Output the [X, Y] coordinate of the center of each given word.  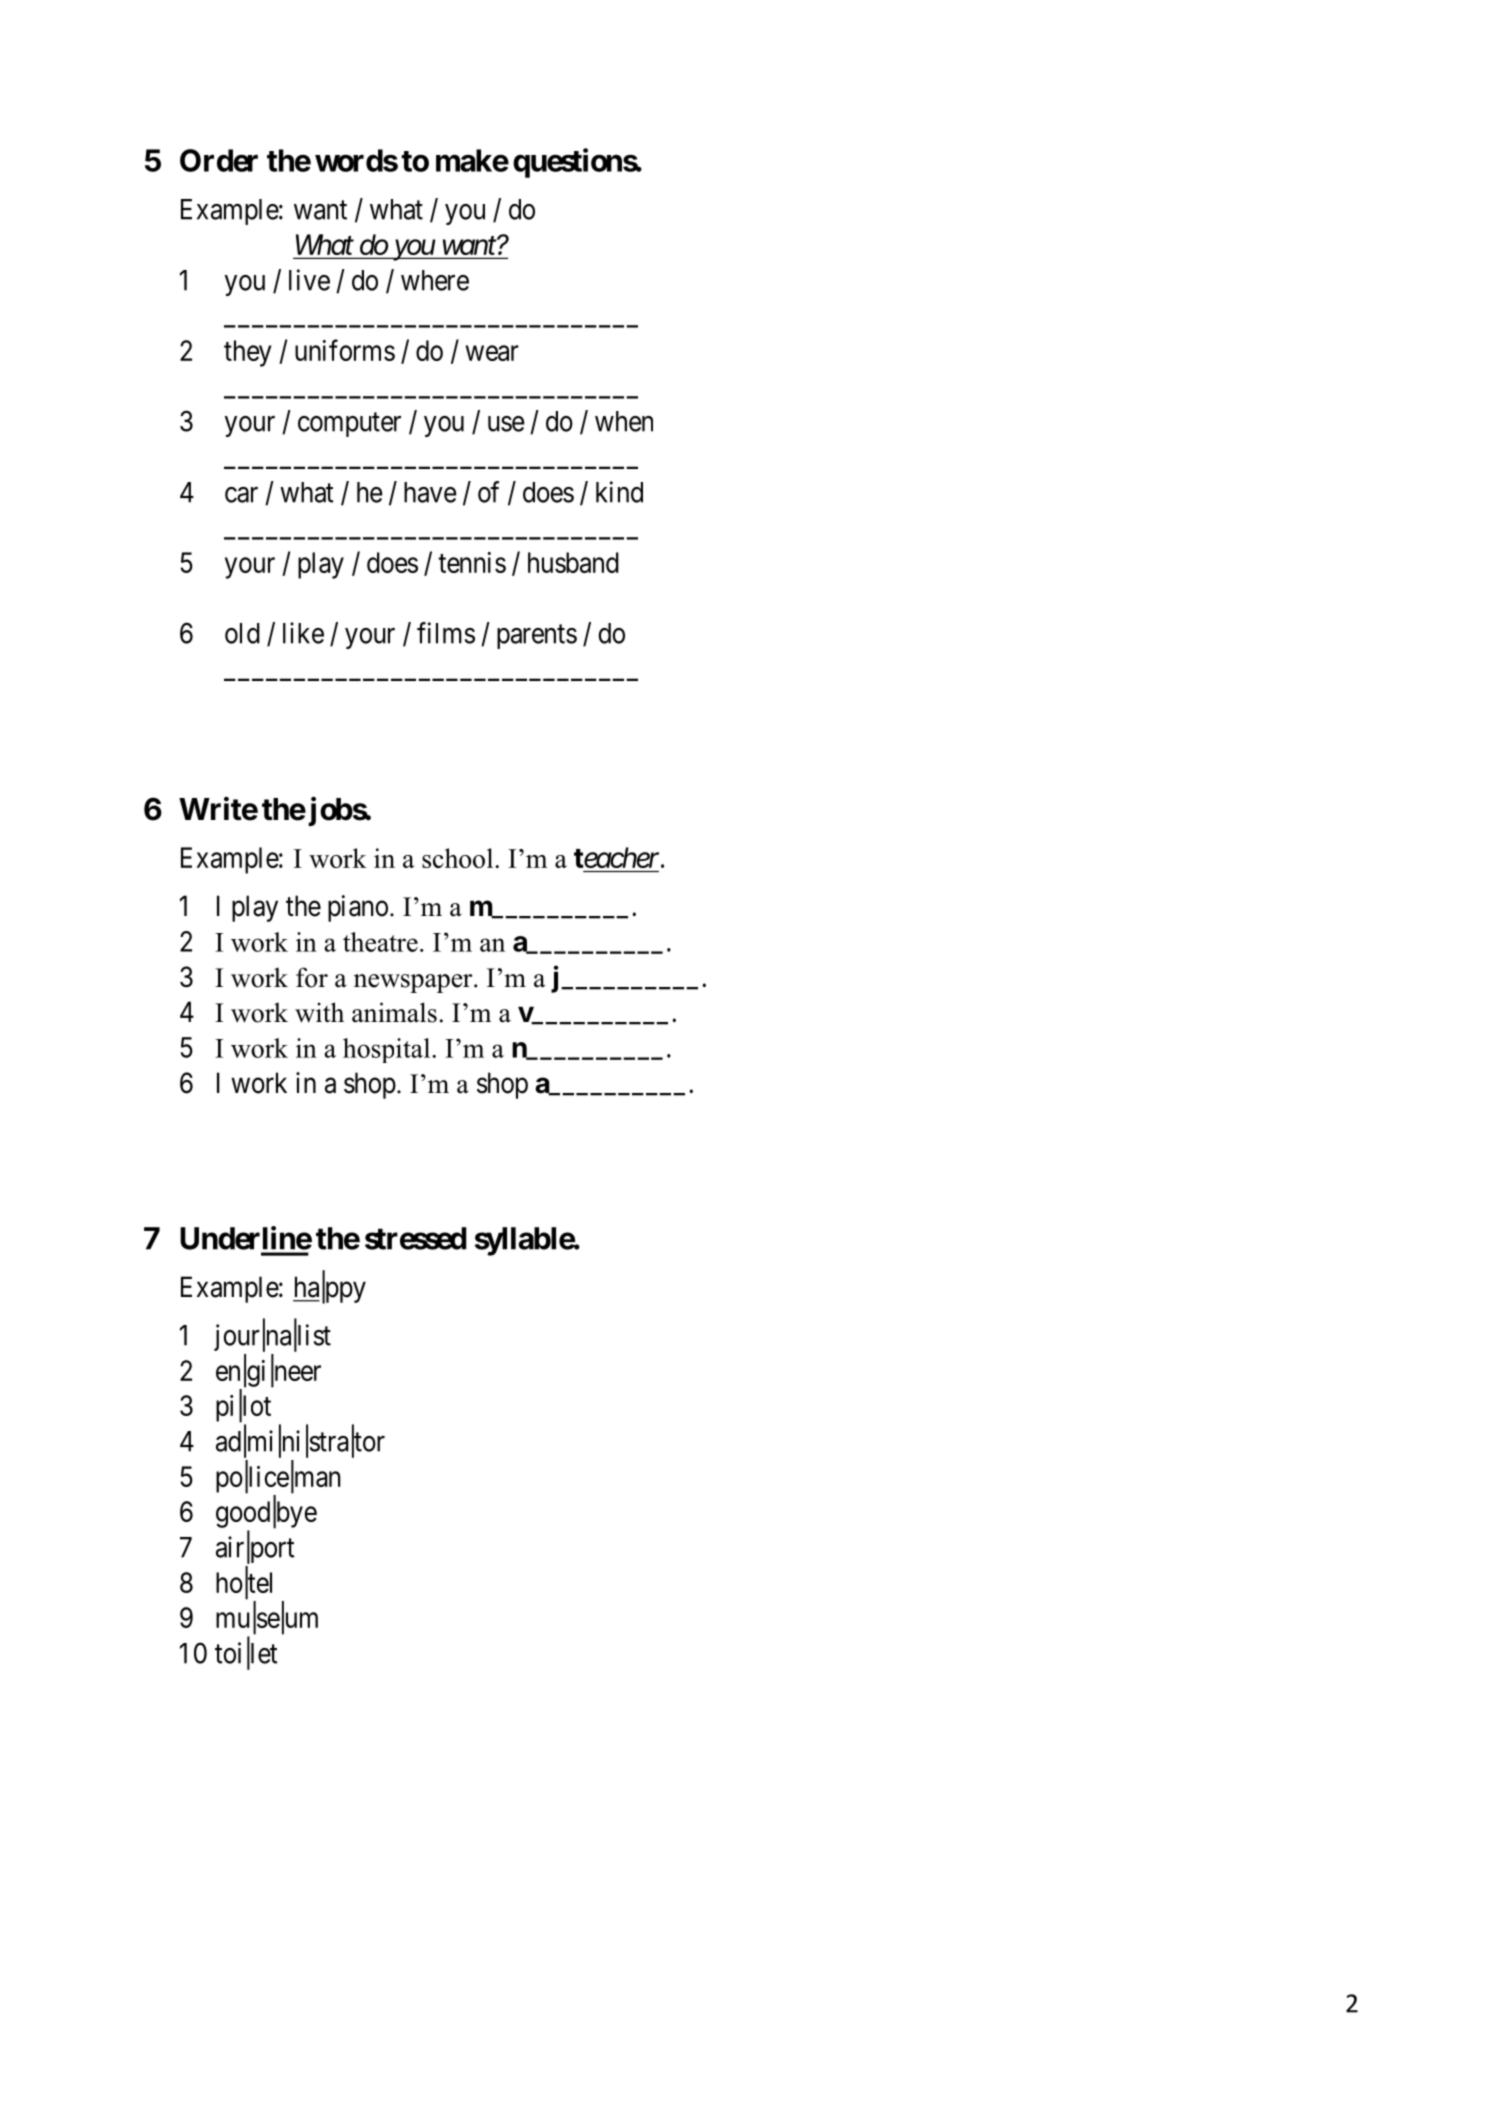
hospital [388, 1050]
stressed [416, 1238]
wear [492, 353]
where [435, 280]
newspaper [414, 983]
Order [219, 160]
